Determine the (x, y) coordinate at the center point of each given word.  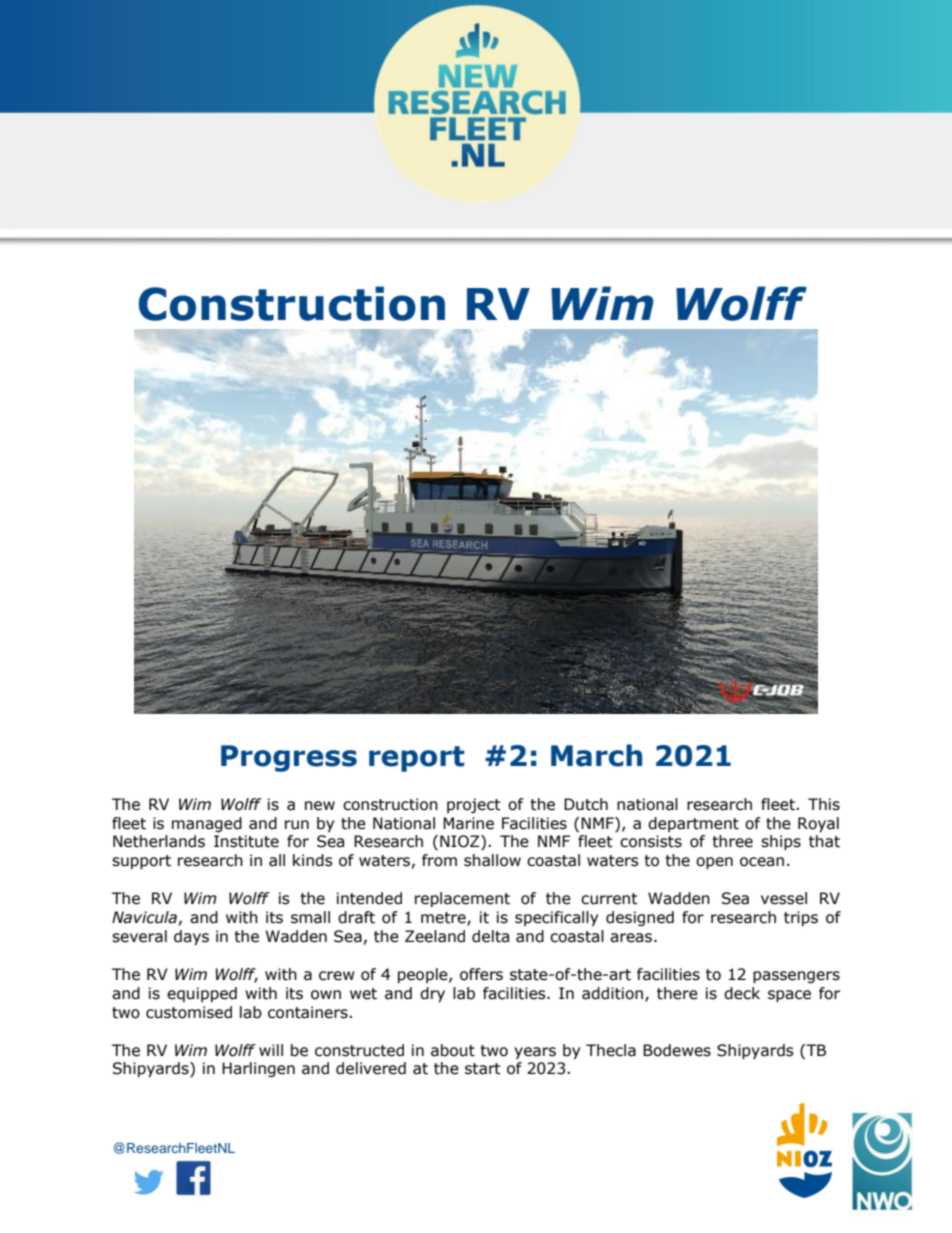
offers (481, 974)
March (596, 755)
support (141, 862)
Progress (289, 758)
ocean (762, 862)
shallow (492, 860)
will (271, 1050)
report (416, 759)
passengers (796, 977)
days (191, 937)
